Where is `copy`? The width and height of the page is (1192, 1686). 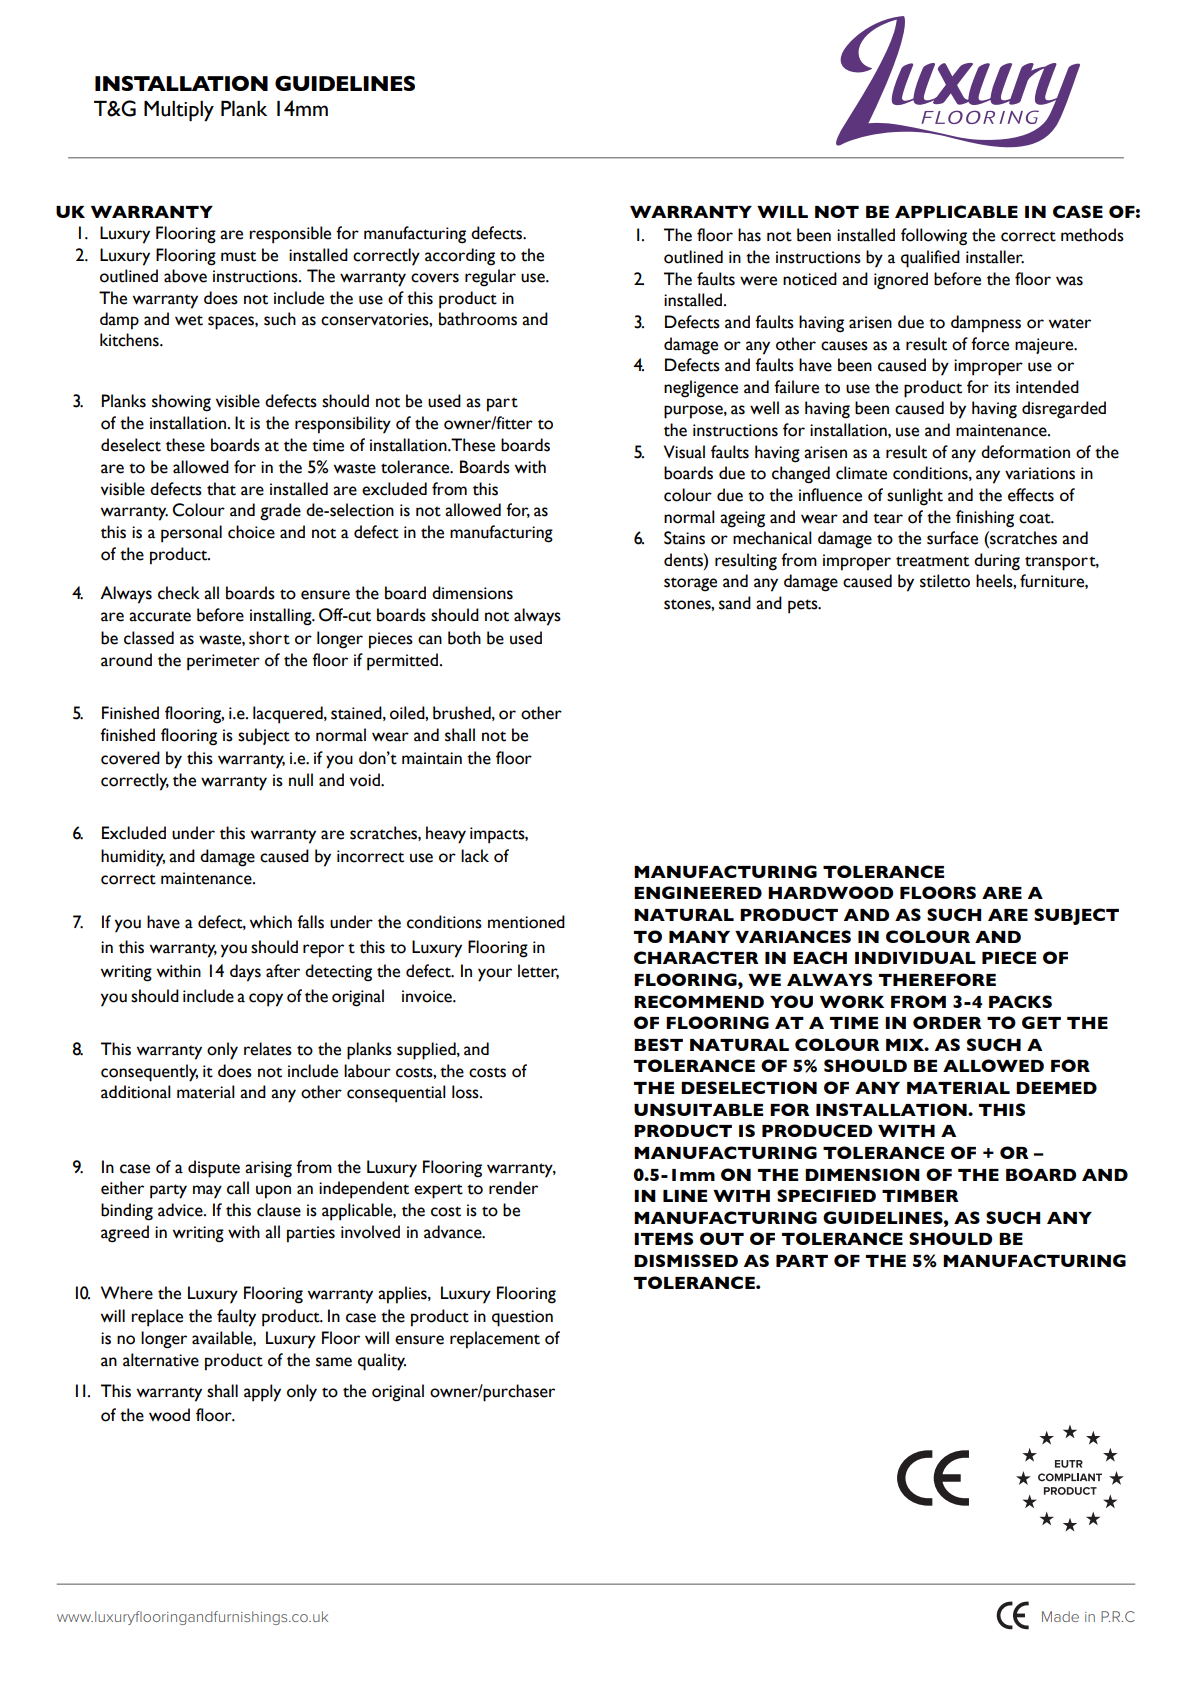
copy is located at coordinates (266, 1000).
